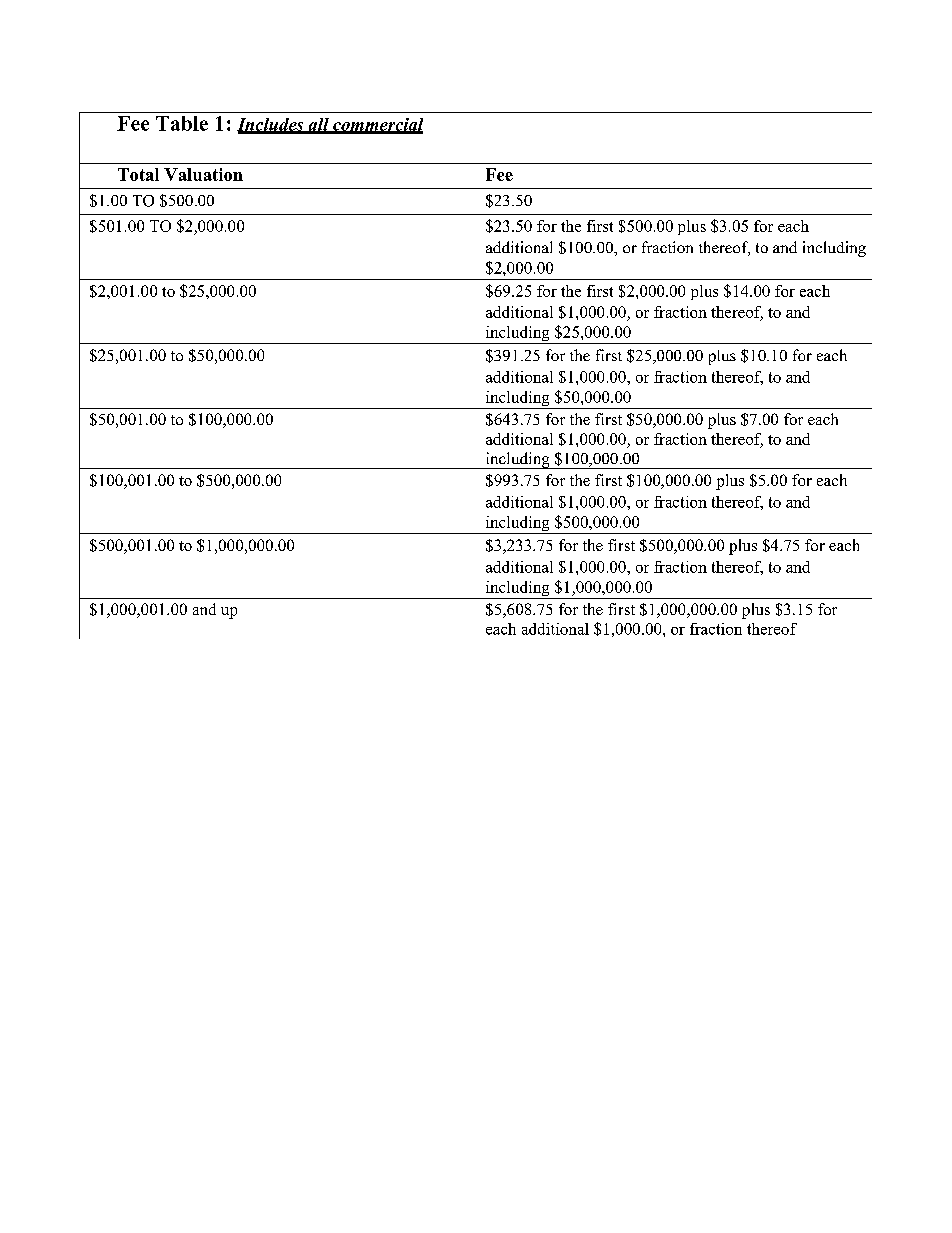 The width and height of the screenshot is (952, 1233). Describe the element at coordinates (271, 125) in the screenshot. I see `Includes` at that location.
